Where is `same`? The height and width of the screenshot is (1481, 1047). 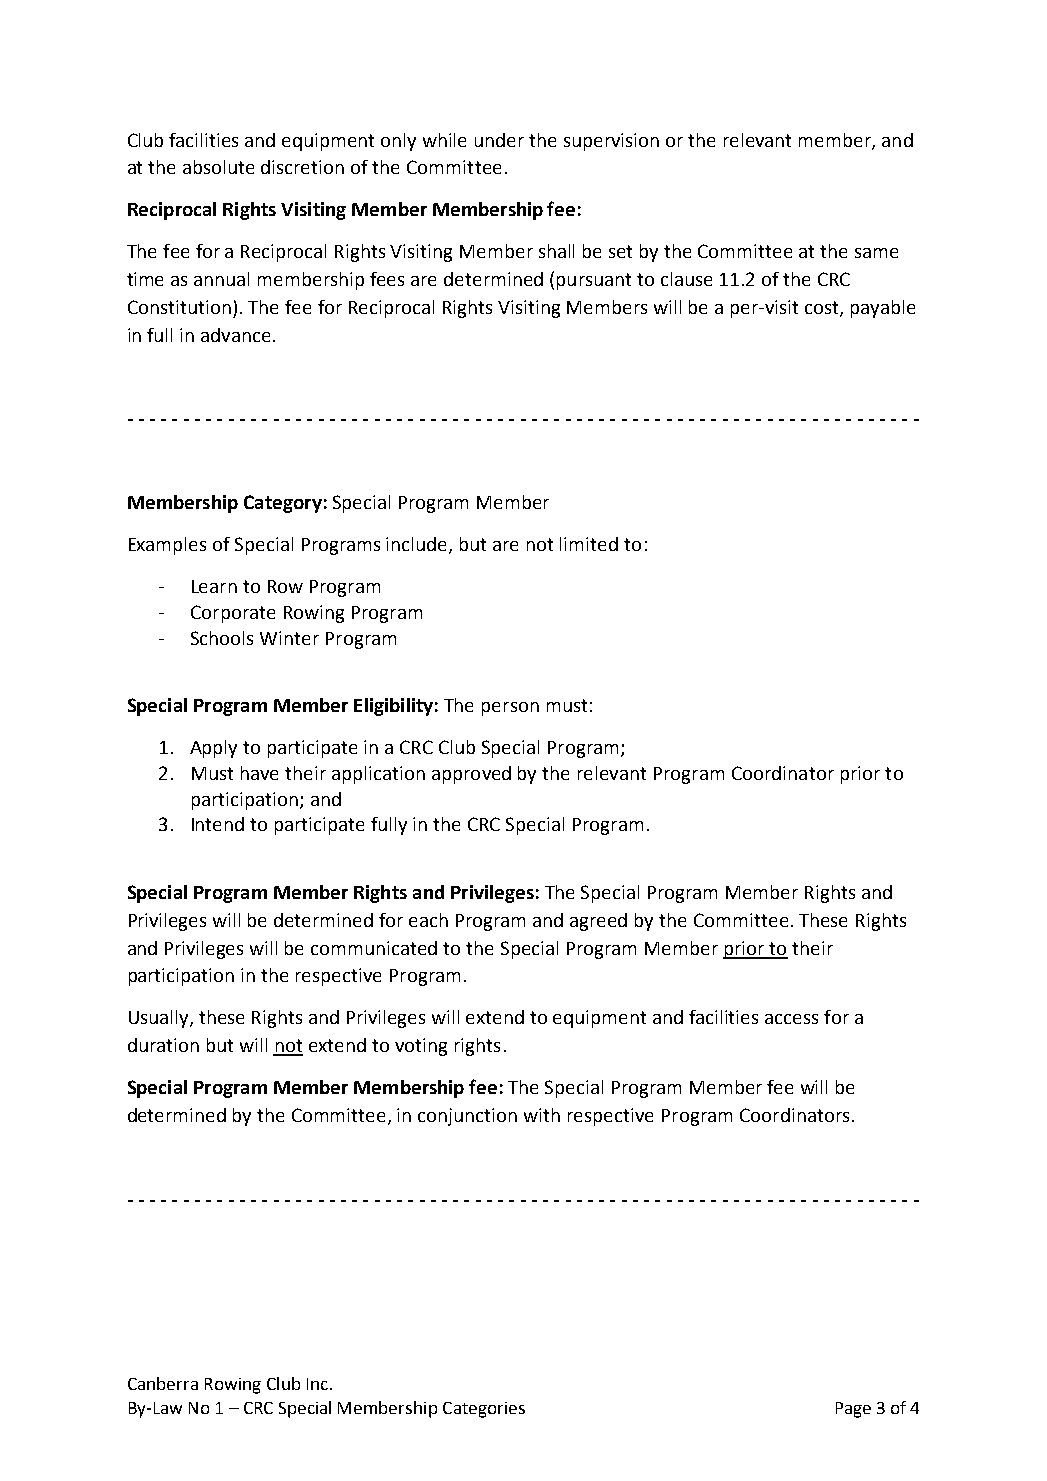 same is located at coordinates (876, 253).
